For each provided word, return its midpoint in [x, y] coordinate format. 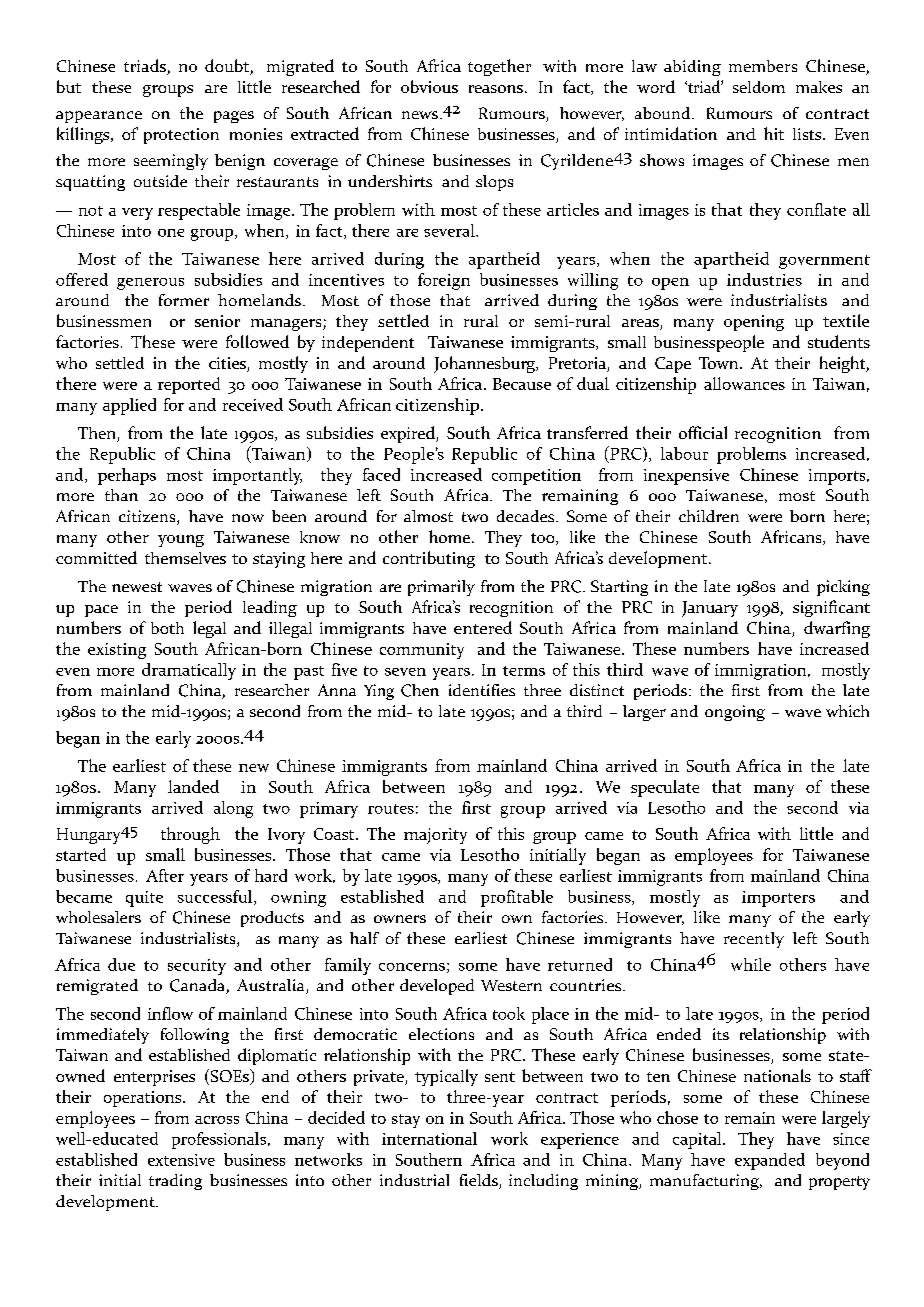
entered [483, 627]
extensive [181, 1160]
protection [181, 136]
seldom [759, 87]
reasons [496, 89]
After [165, 875]
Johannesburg [485, 364]
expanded [770, 1161]
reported [189, 385]
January [710, 609]
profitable [517, 898]
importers [778, 899]
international [429, 1138]
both [167, 628]
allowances [744, 383]
